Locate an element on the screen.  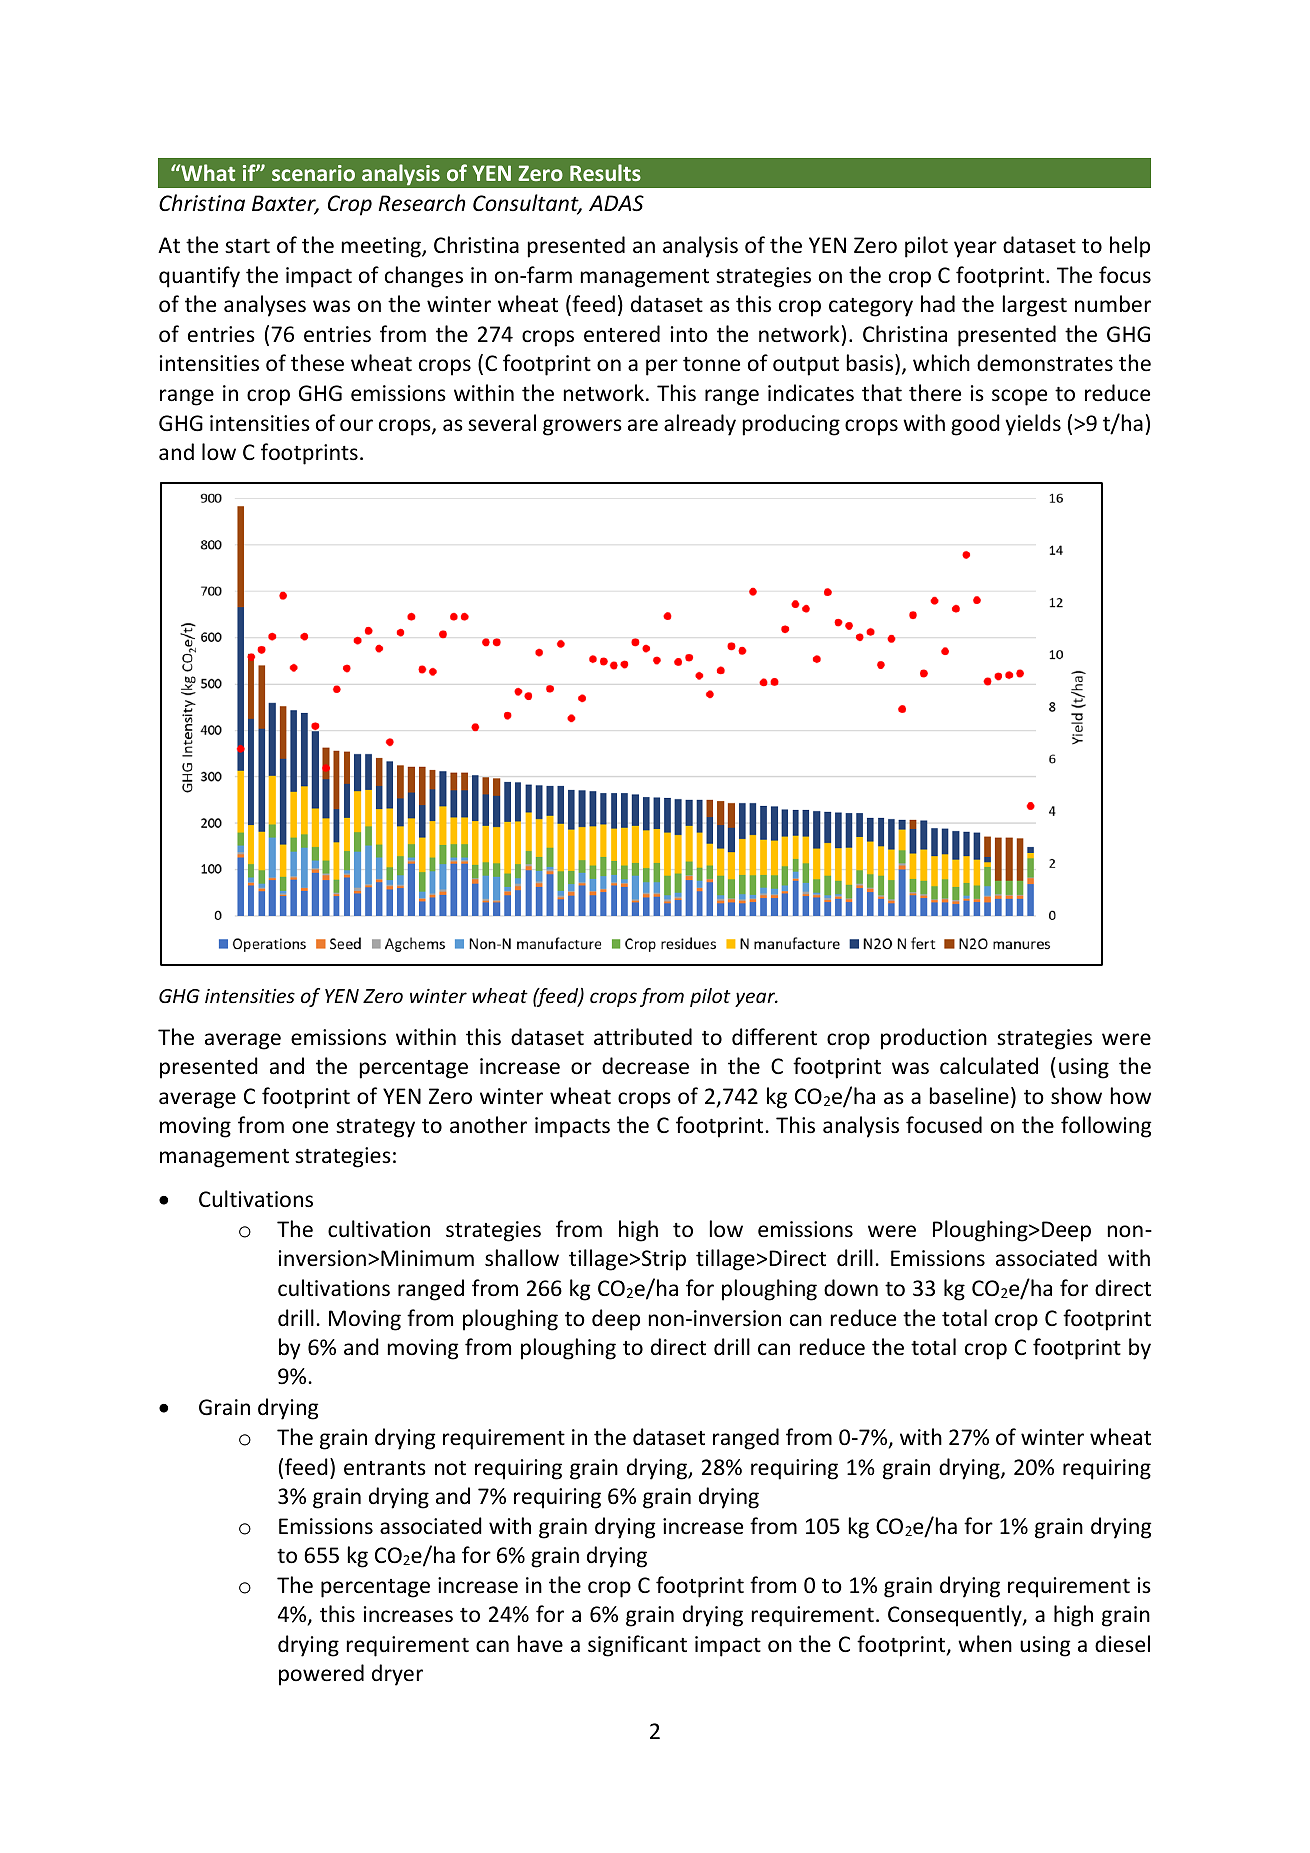
our is located at coordinates (356, 425).
